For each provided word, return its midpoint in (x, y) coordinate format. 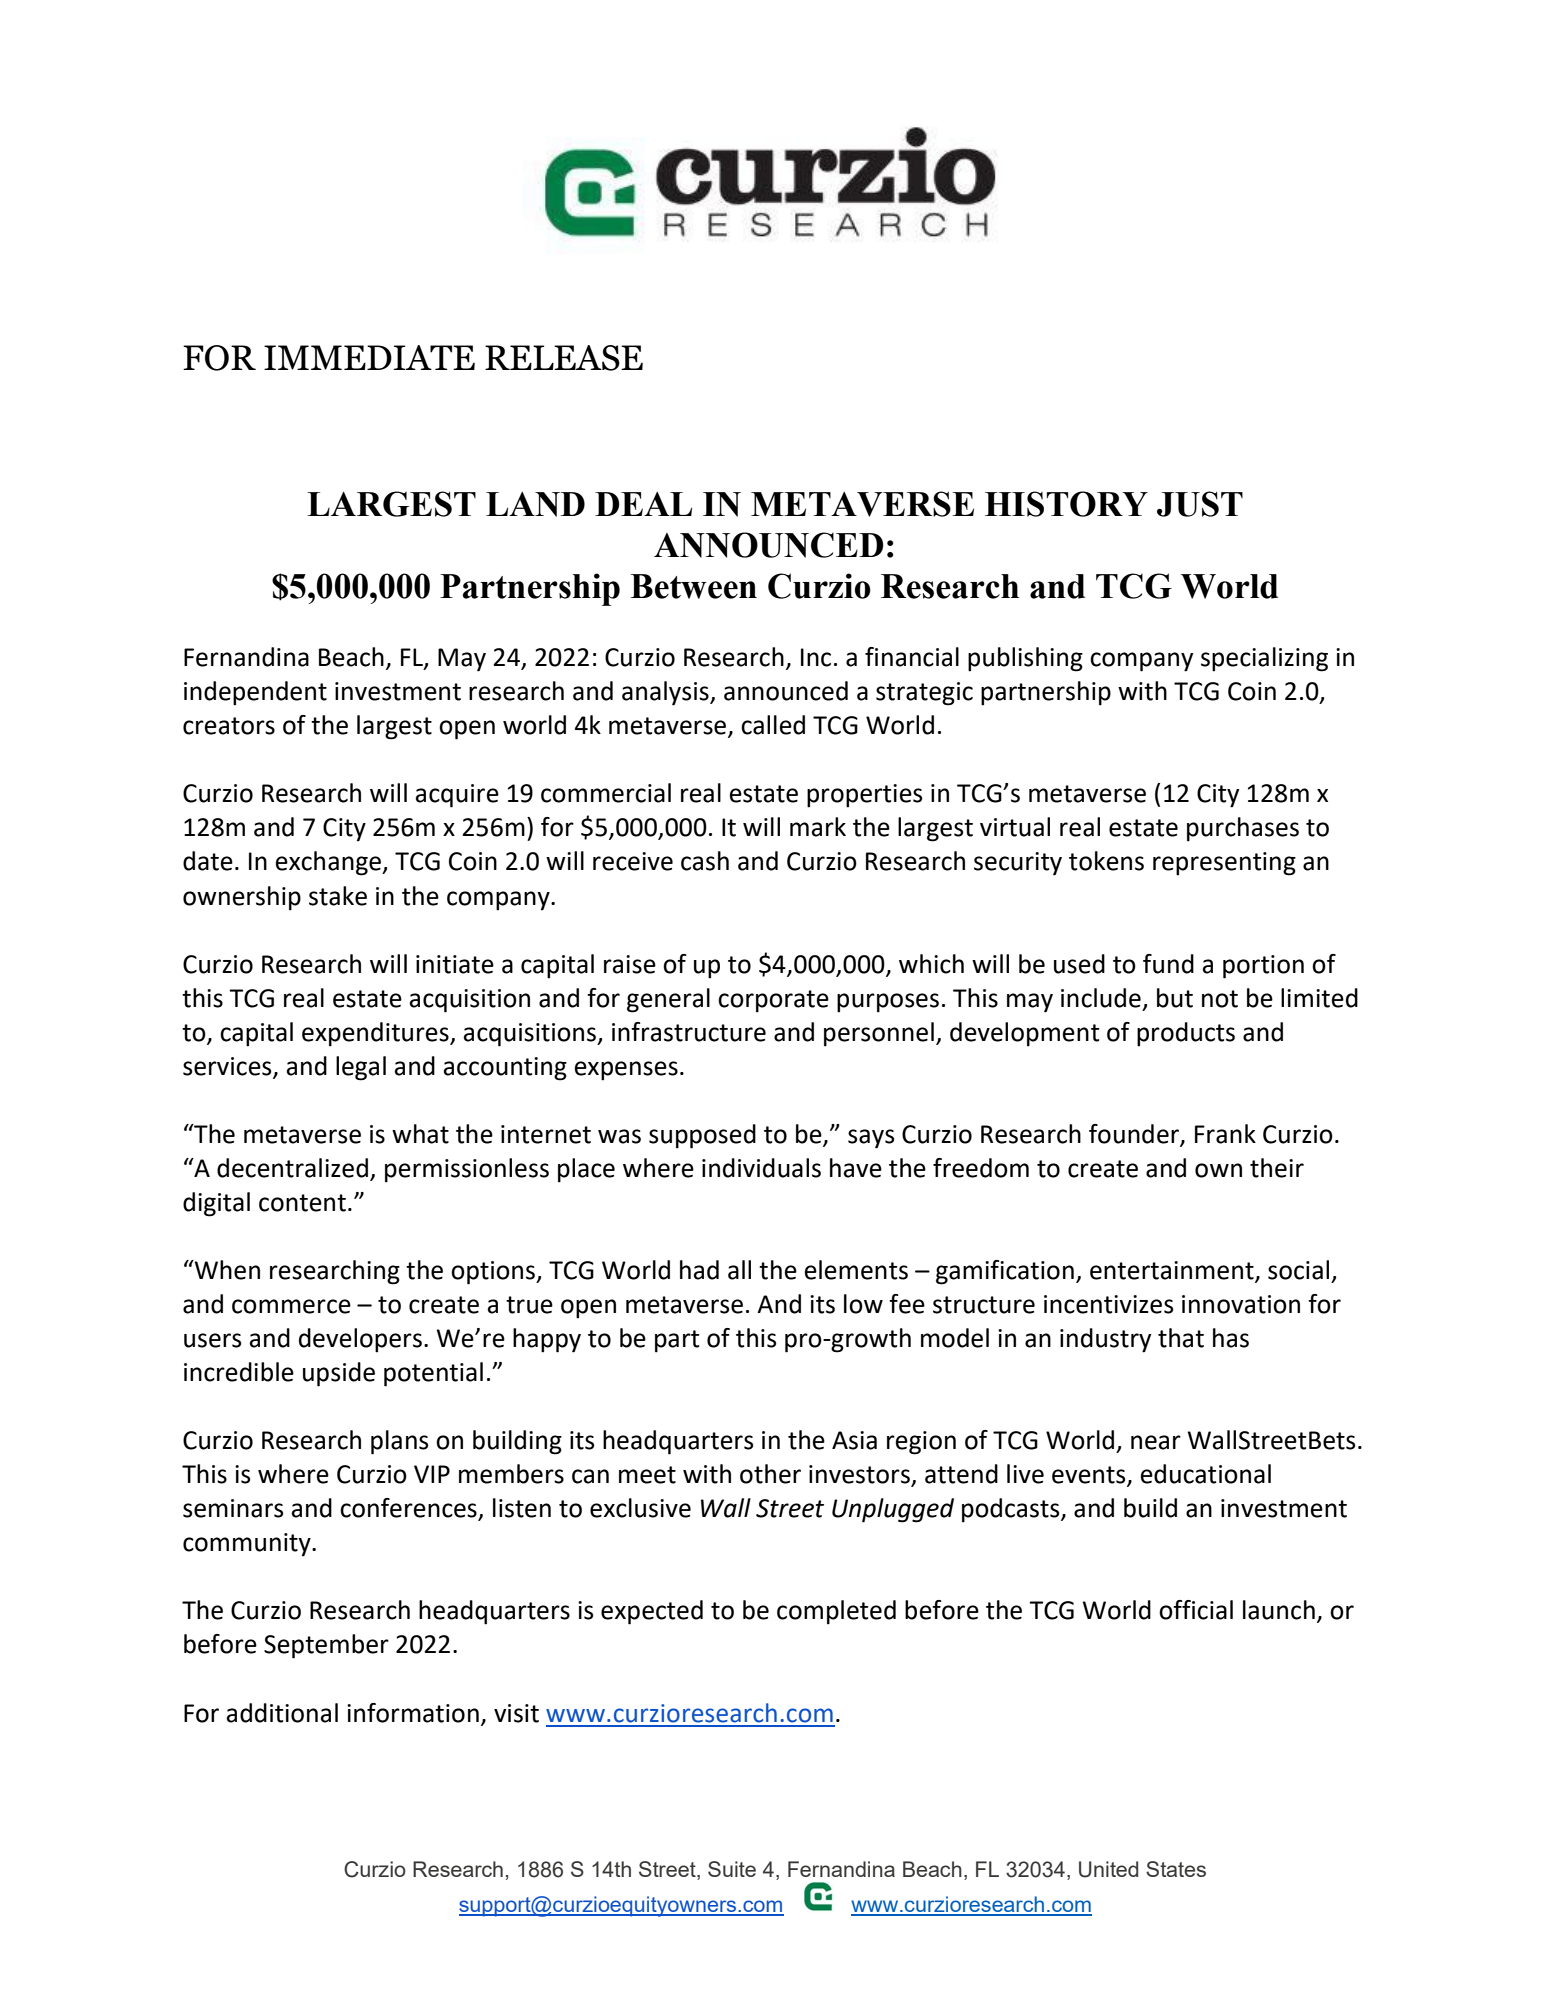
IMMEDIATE (369, 357)
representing (1224, 864)
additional (282, 1713)
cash (705, 861)
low (863, 1304)
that (1181, 1338)
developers (360, 1340)
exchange (329, 863)
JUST (1200, 504)
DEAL (643, 504)
